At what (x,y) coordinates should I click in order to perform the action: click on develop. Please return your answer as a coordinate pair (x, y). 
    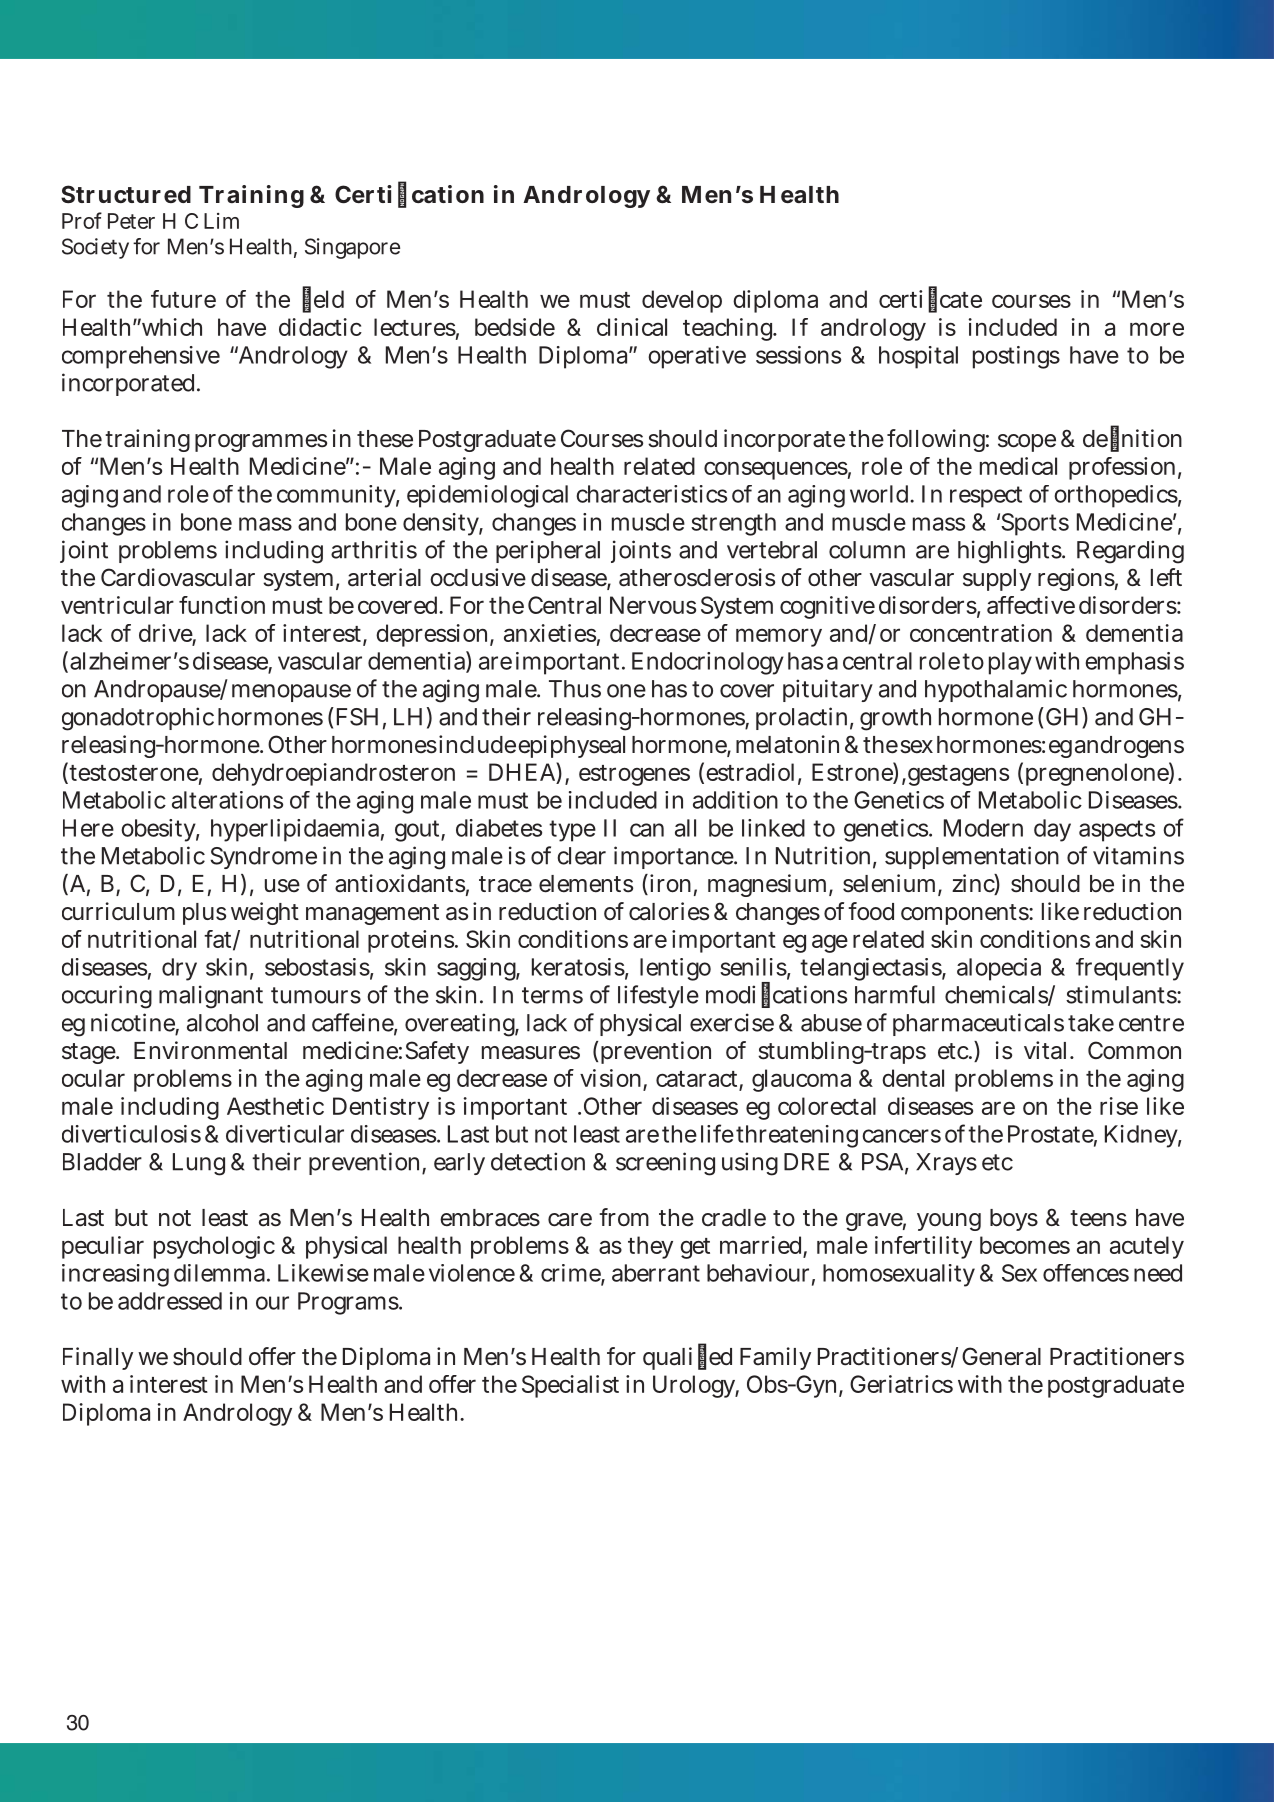
    Looking at the image, I should click on (682, 301).
